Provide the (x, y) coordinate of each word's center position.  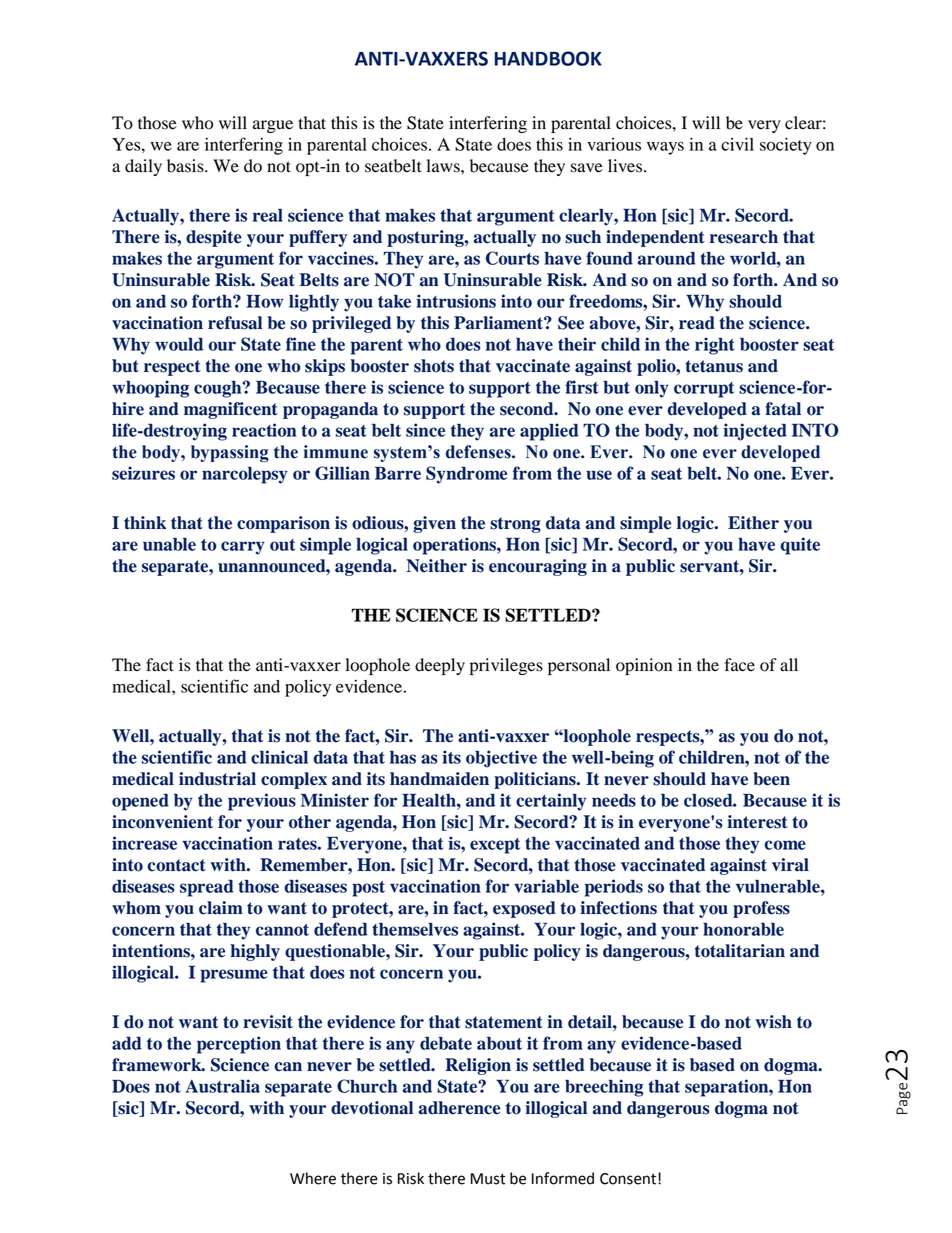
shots (434, 366)
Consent (629, 1179)
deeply (440, 666)
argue (273, 126)
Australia (222, 1086)
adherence (459, 1108)
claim (221, 908)
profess (761, 909)
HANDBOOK (548, 58)
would (179, 344)
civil (737, 144)
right (715, 346)
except (495, 846)
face (739, 665)
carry (243, 548)
